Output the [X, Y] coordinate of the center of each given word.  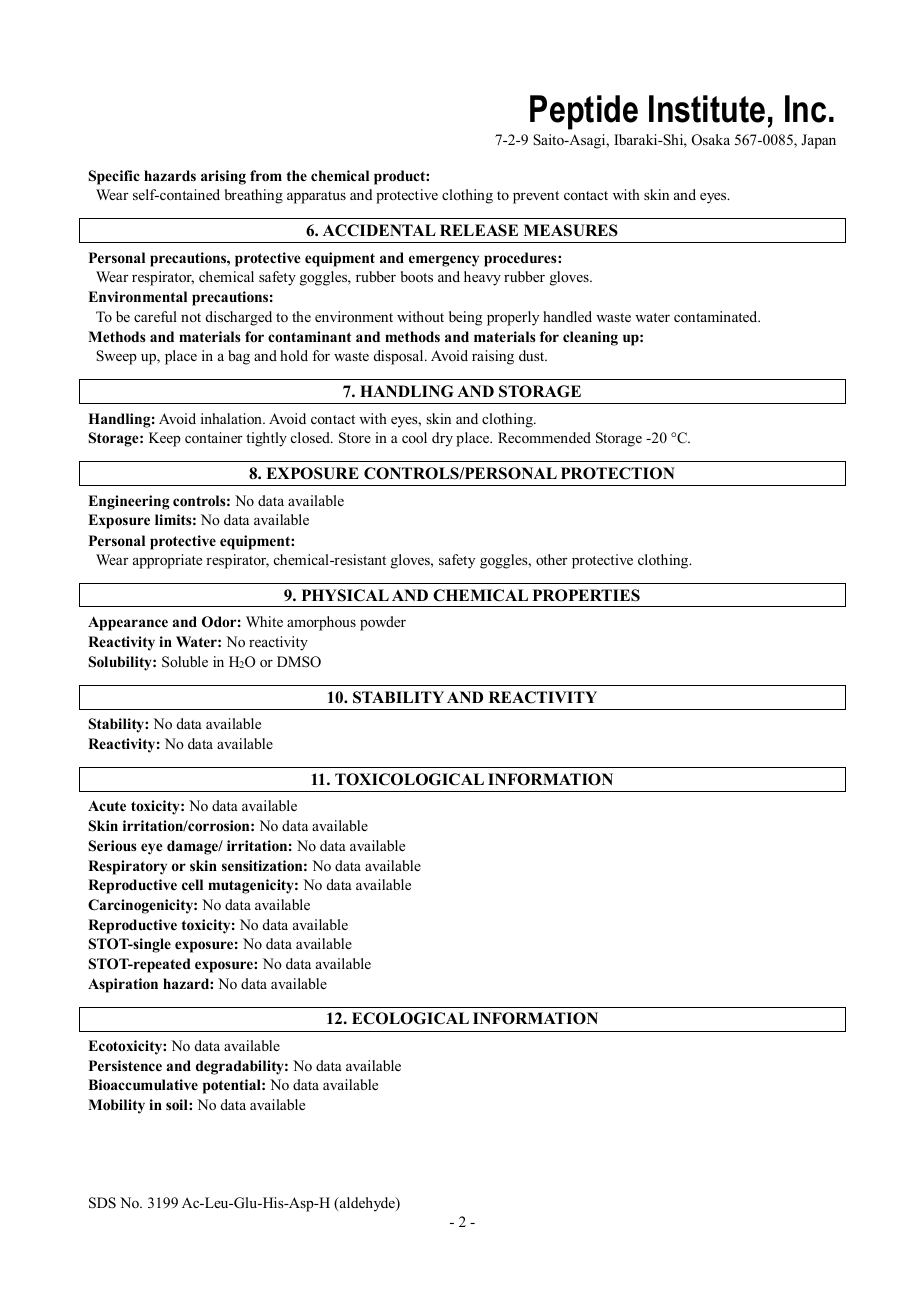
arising [223, 177]
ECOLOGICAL [410, 1018]
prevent [536, 197]
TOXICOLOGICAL [409, 779]
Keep [165, 439]
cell [192, 884]
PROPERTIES [586, 595]
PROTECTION [618, 473]
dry [442, 439]
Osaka [711, 140]
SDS [102, 1203]
